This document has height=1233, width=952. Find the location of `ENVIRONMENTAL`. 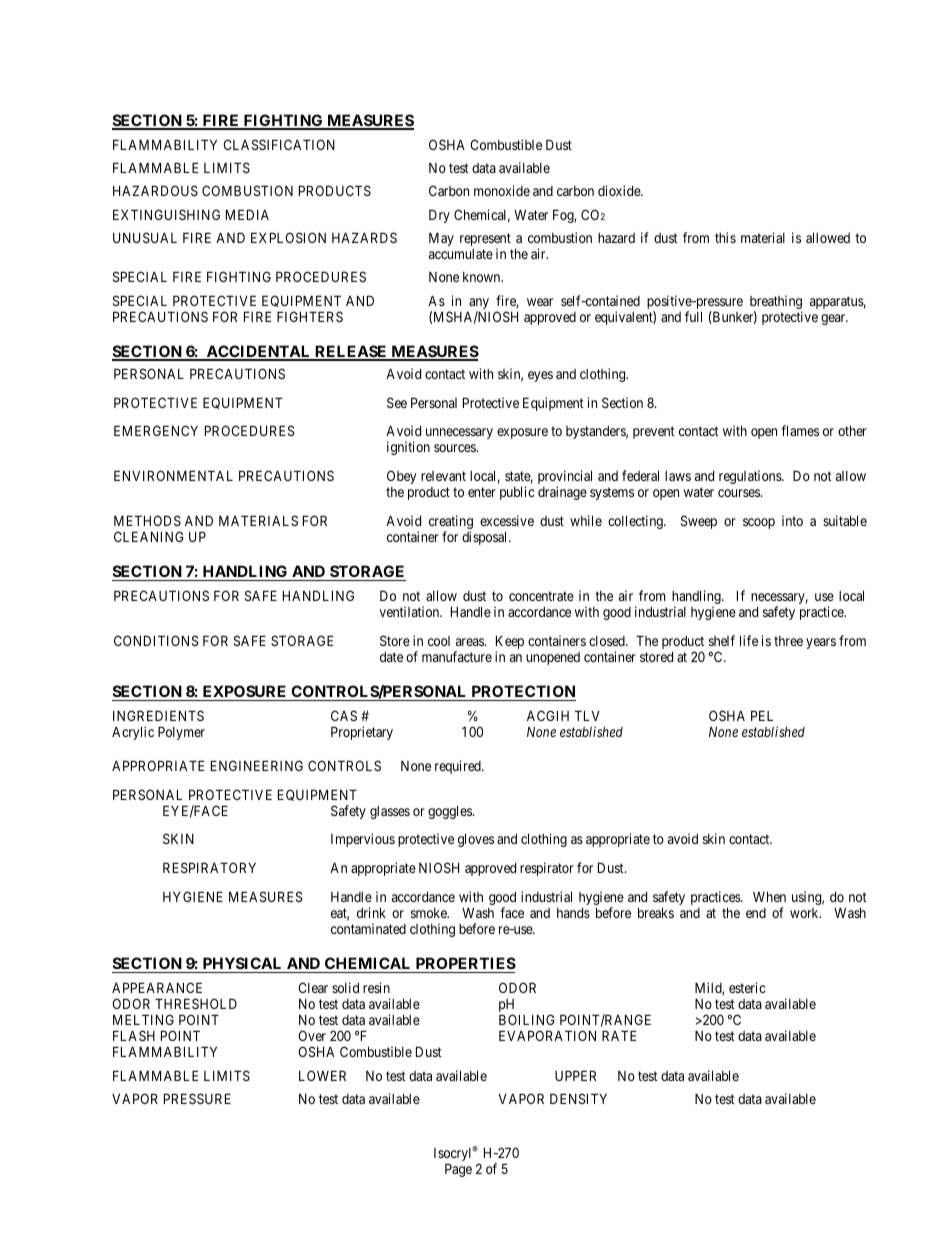

ENVIRONMENTAL is located at coordinates (173, 475).
